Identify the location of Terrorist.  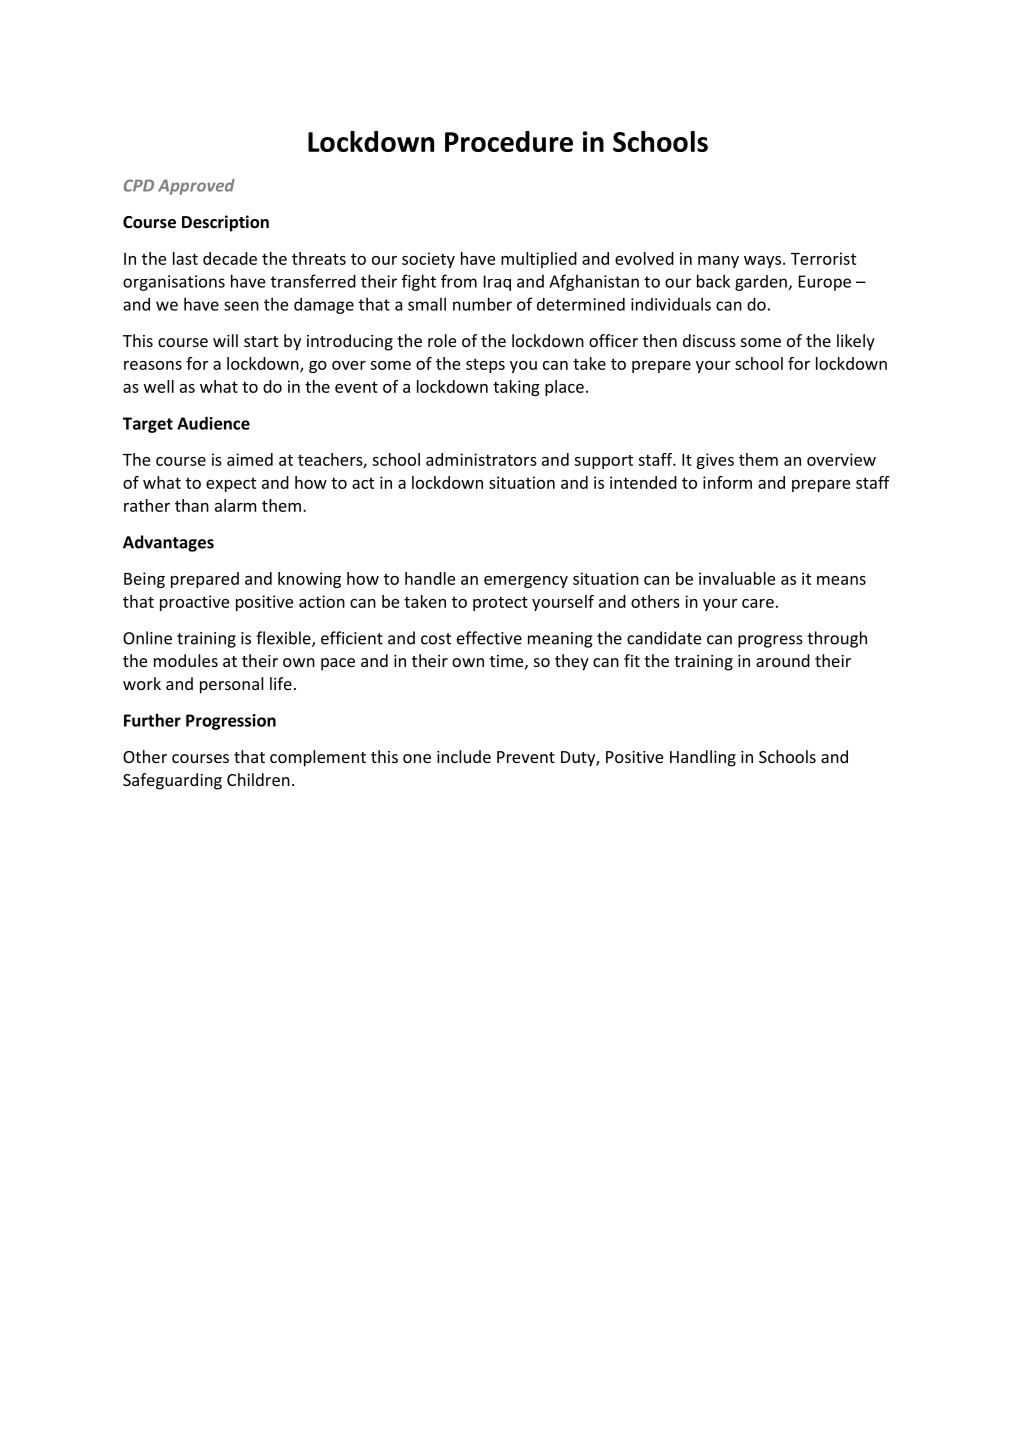
(823, 258).
